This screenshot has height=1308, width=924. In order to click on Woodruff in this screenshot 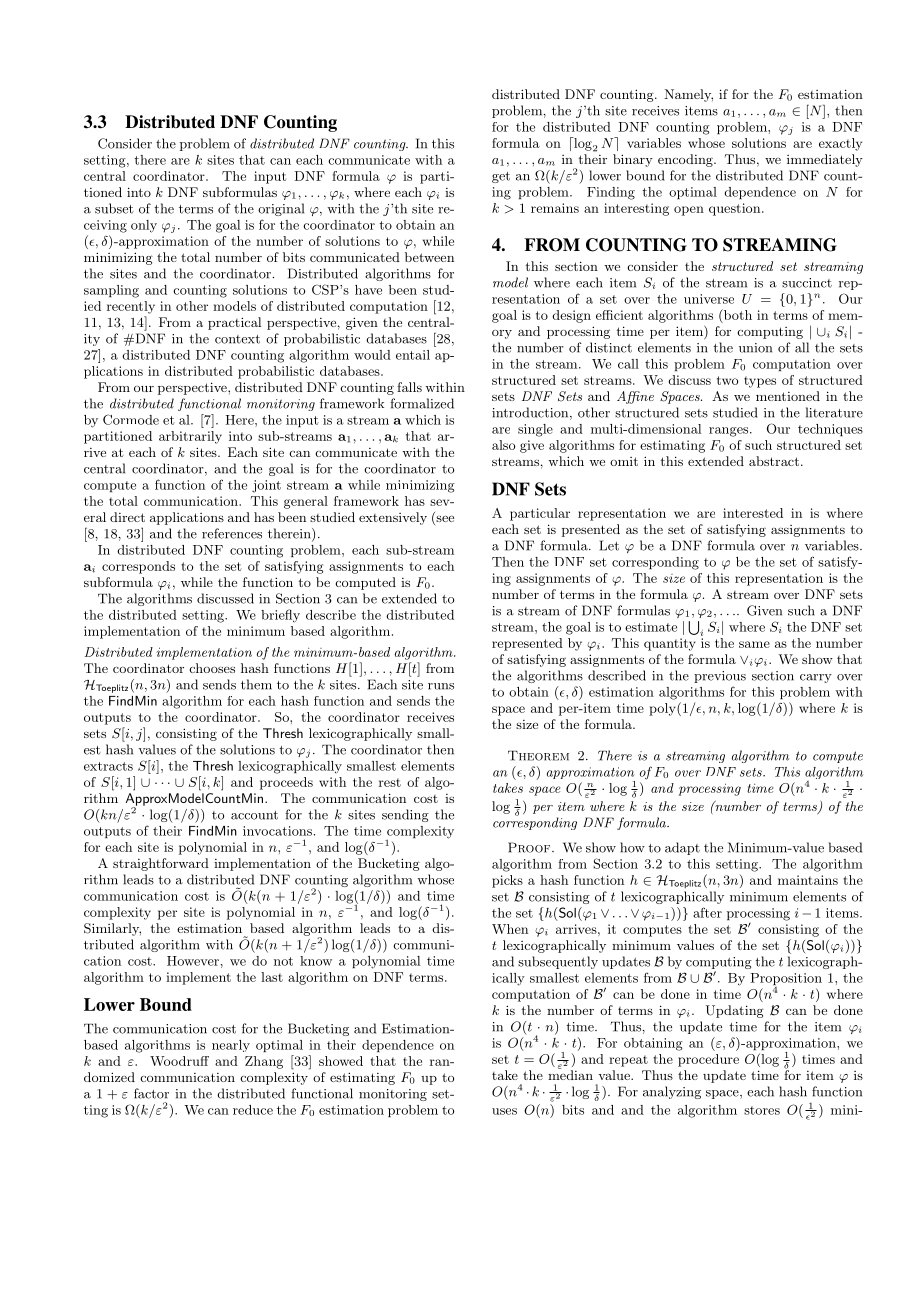, I will do `click(179, 1061)`.
